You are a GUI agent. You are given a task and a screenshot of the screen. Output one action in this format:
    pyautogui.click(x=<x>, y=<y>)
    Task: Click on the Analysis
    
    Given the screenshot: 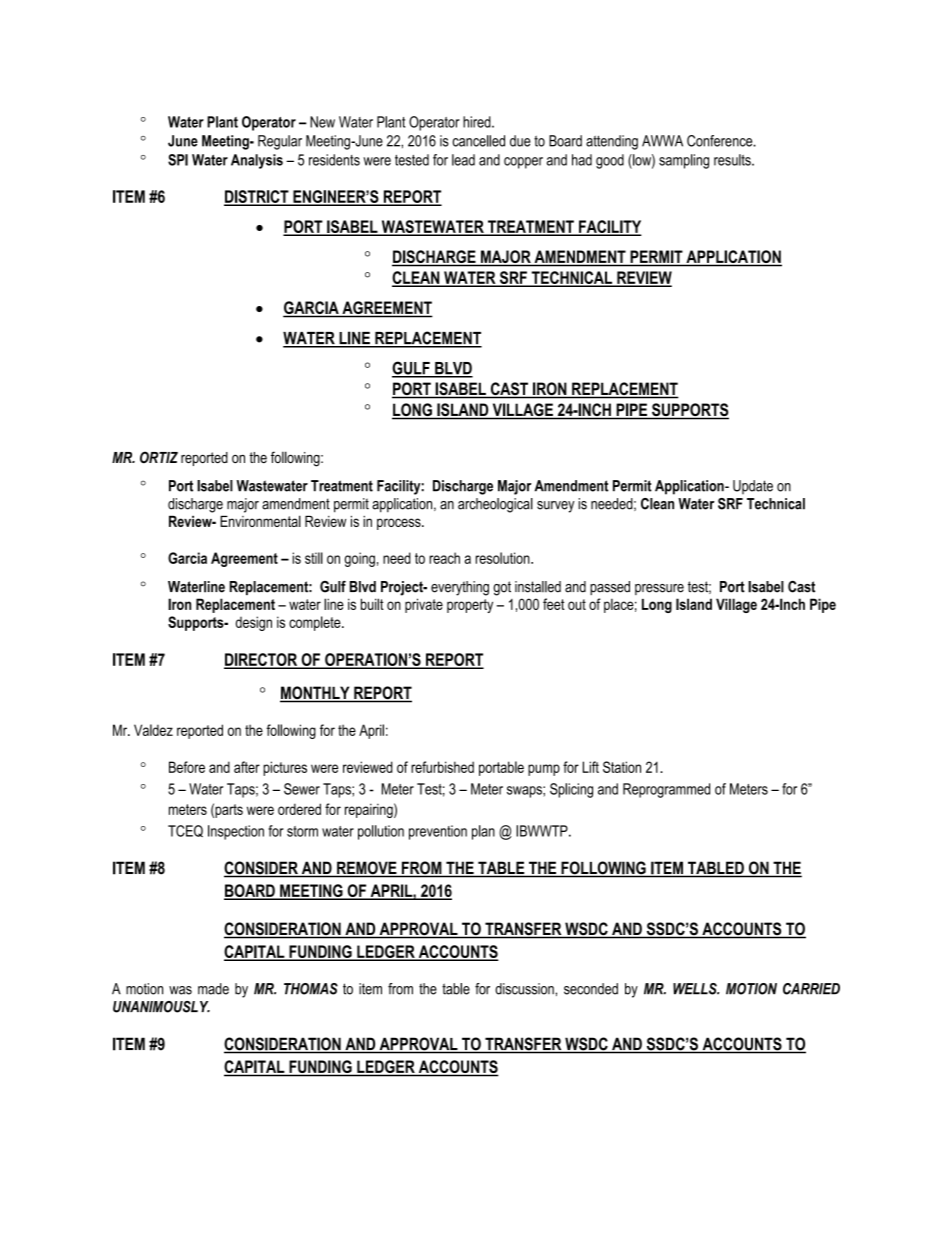 What is the action you would take?
    pyautogui.click(x=257, y=161)
